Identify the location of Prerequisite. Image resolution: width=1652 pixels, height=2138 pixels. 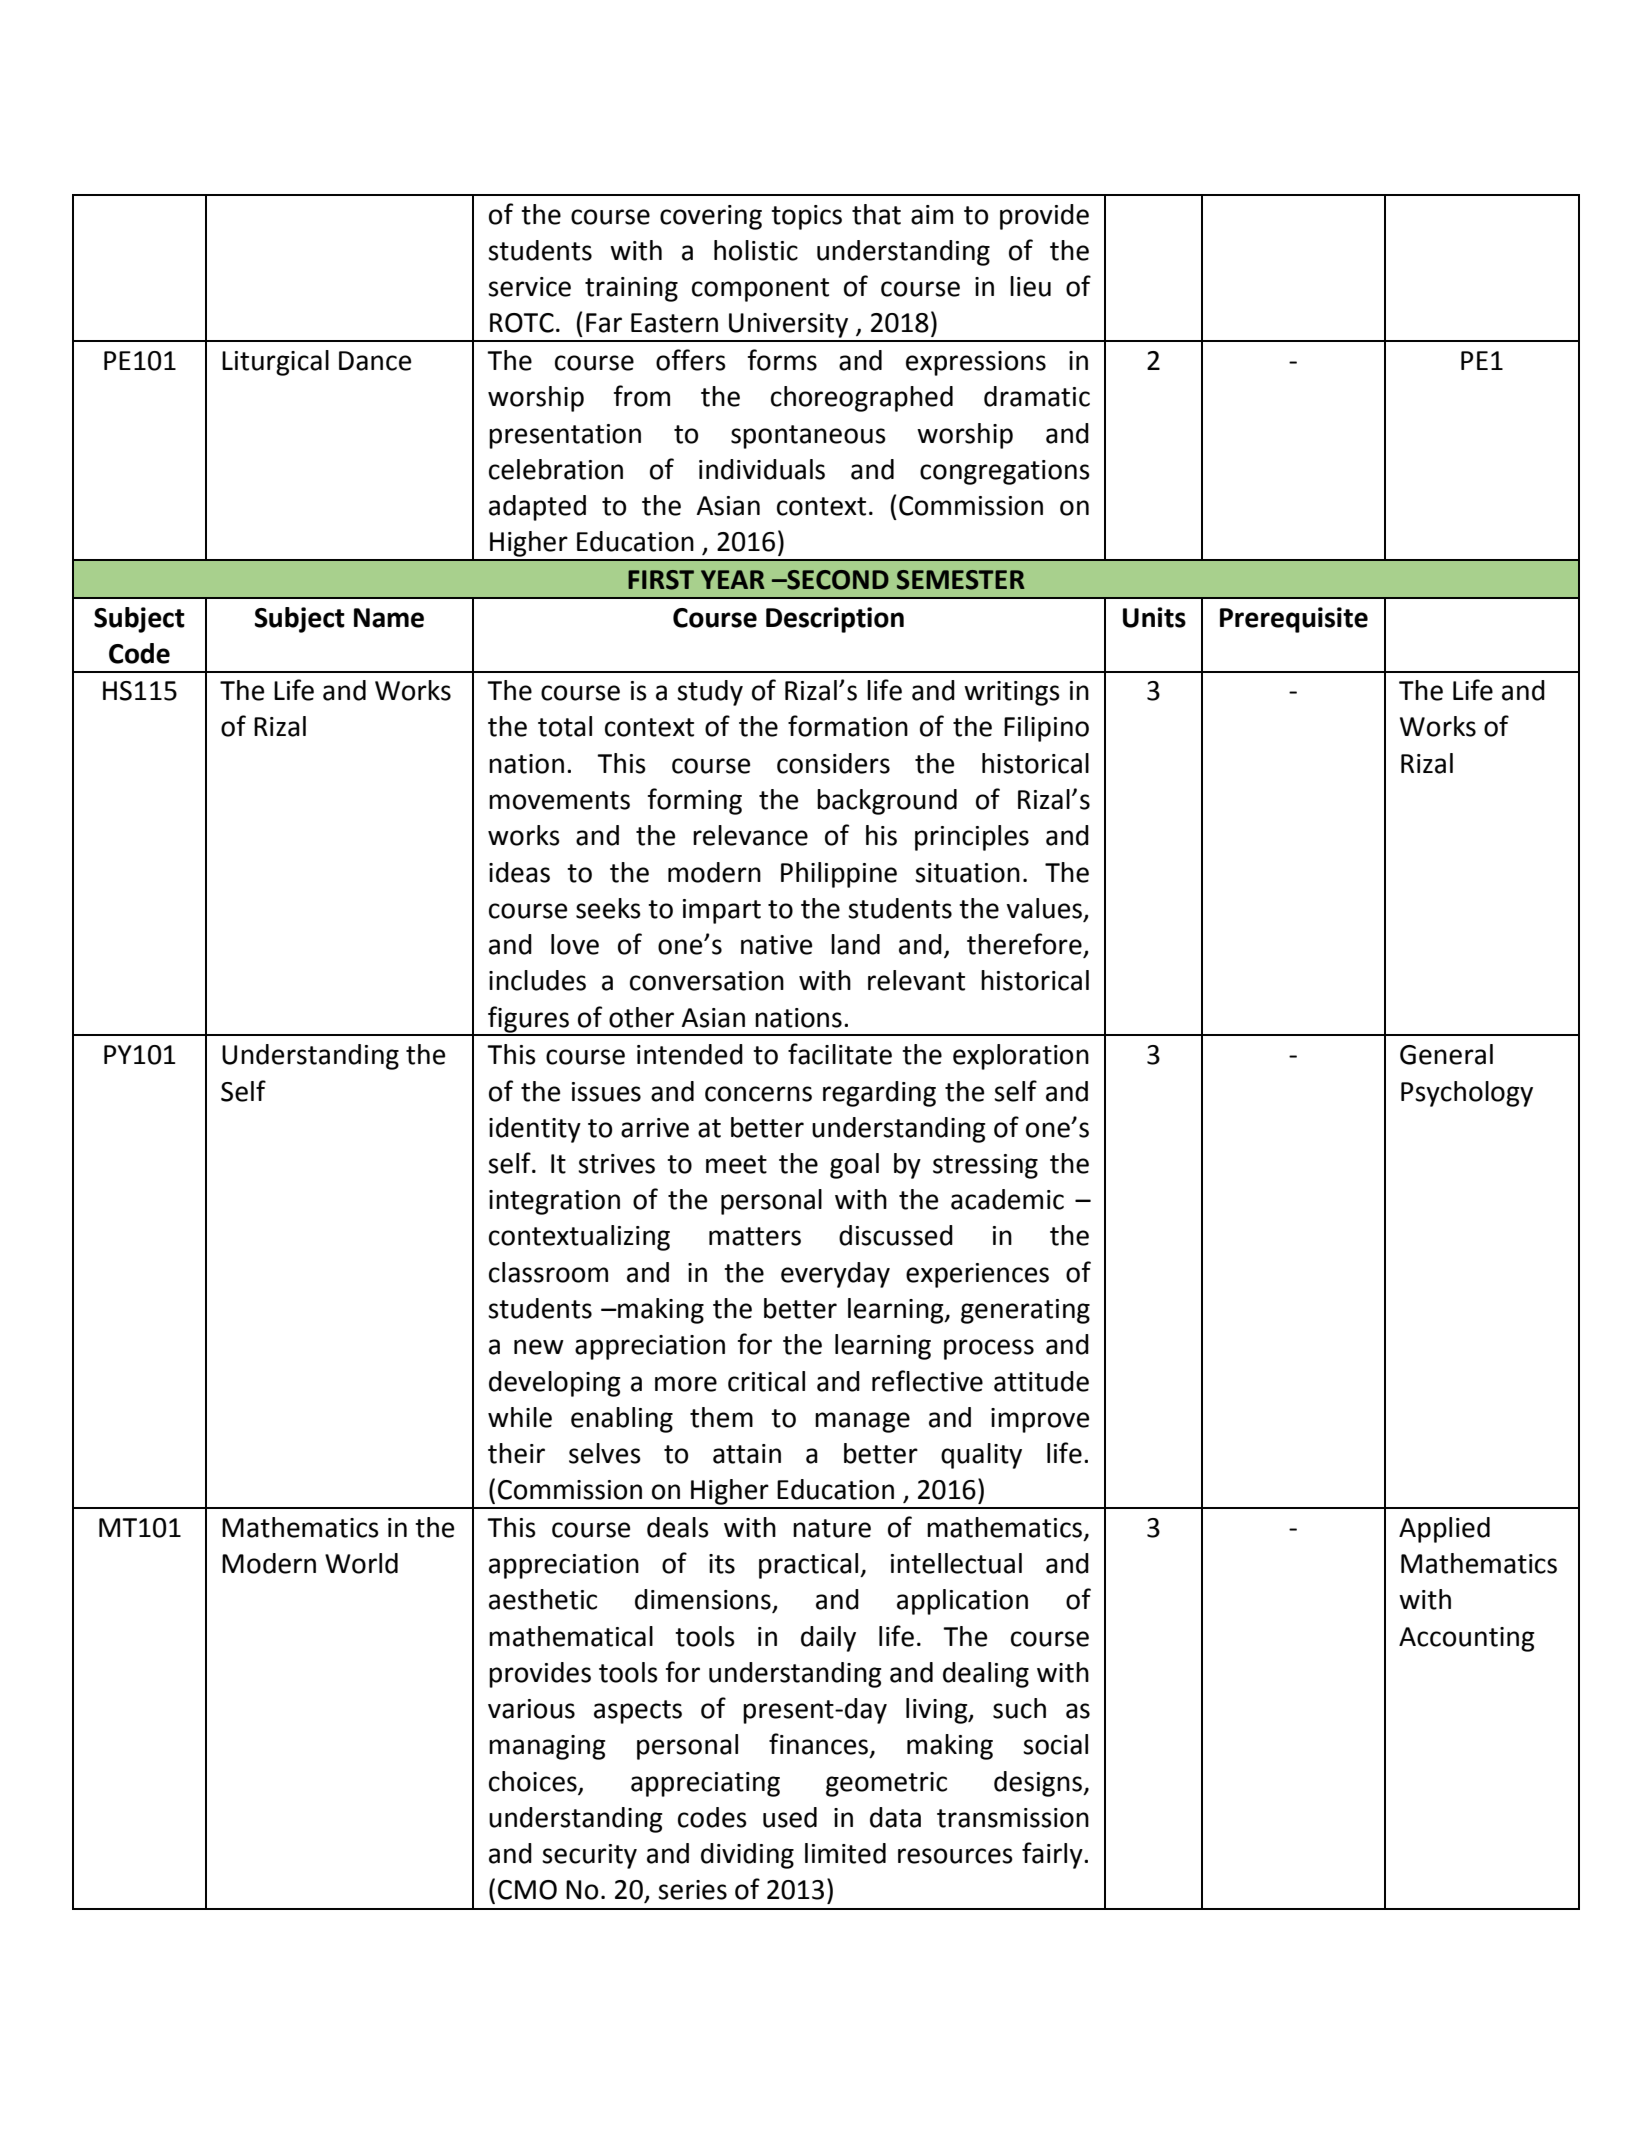
(1294, 620).
